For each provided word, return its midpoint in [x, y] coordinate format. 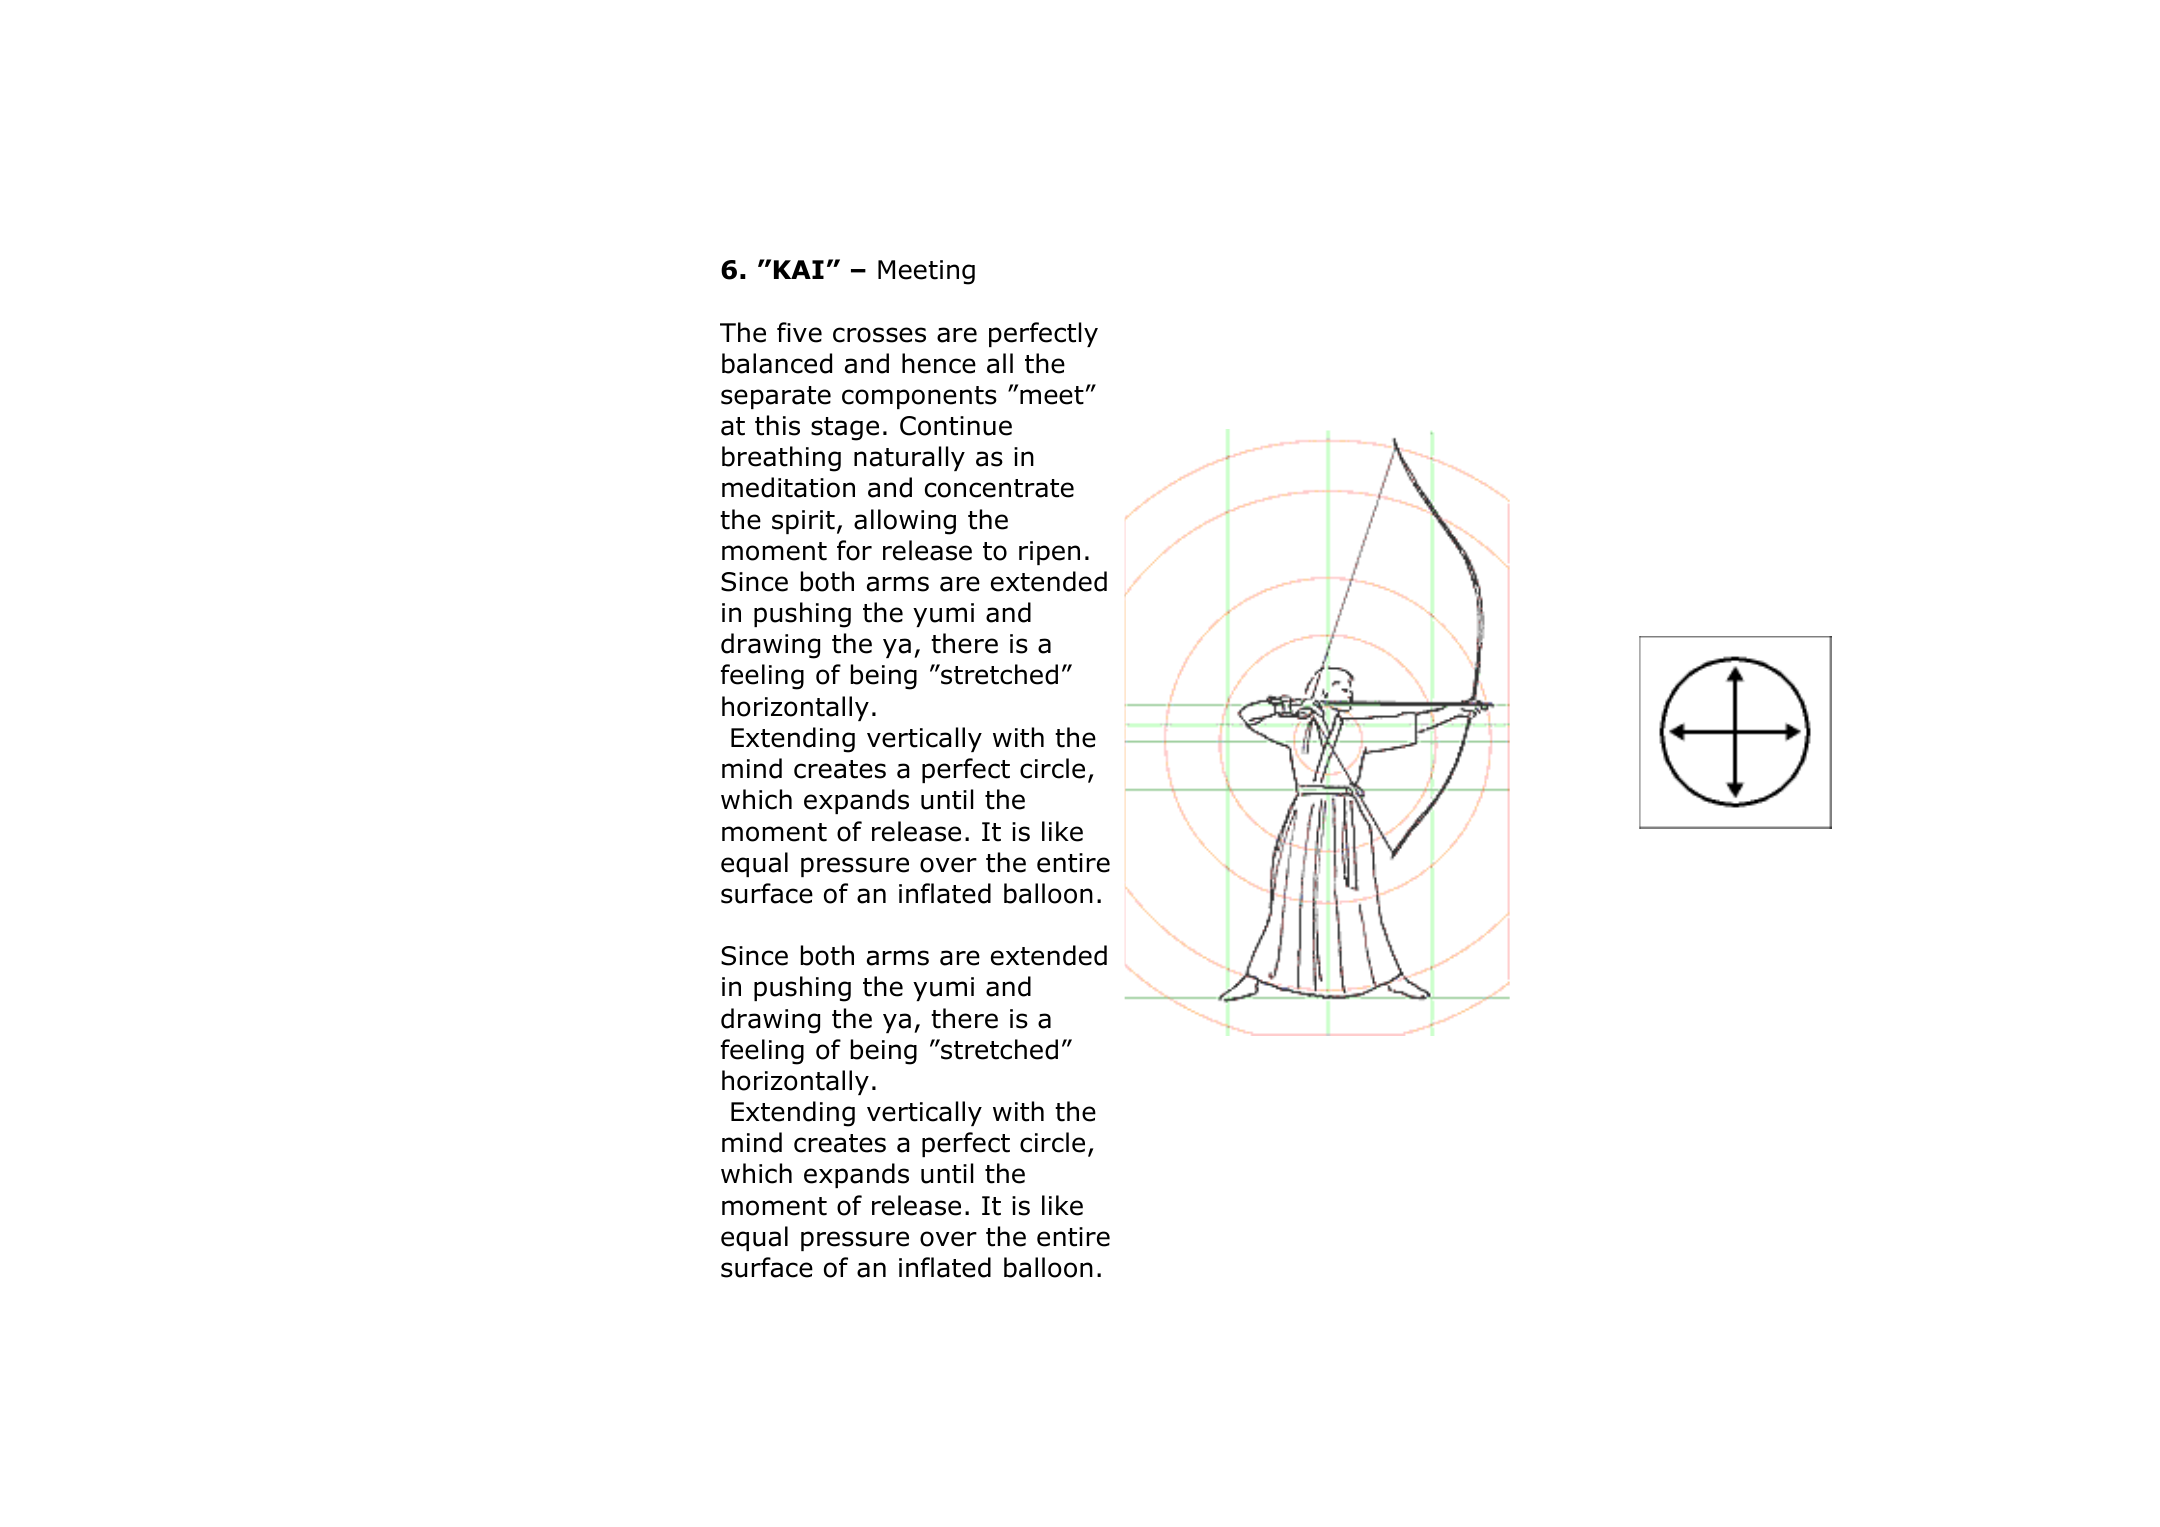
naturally [909, 458]
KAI [799, 269]
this [777, 425]
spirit [803, 522]
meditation [788, 487]
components [919, 397]
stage [845, 429]
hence [939, 363]
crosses [879, 335]
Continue [956, 426]
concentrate [999, 488]
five [799, 332]
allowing [905, 522]
